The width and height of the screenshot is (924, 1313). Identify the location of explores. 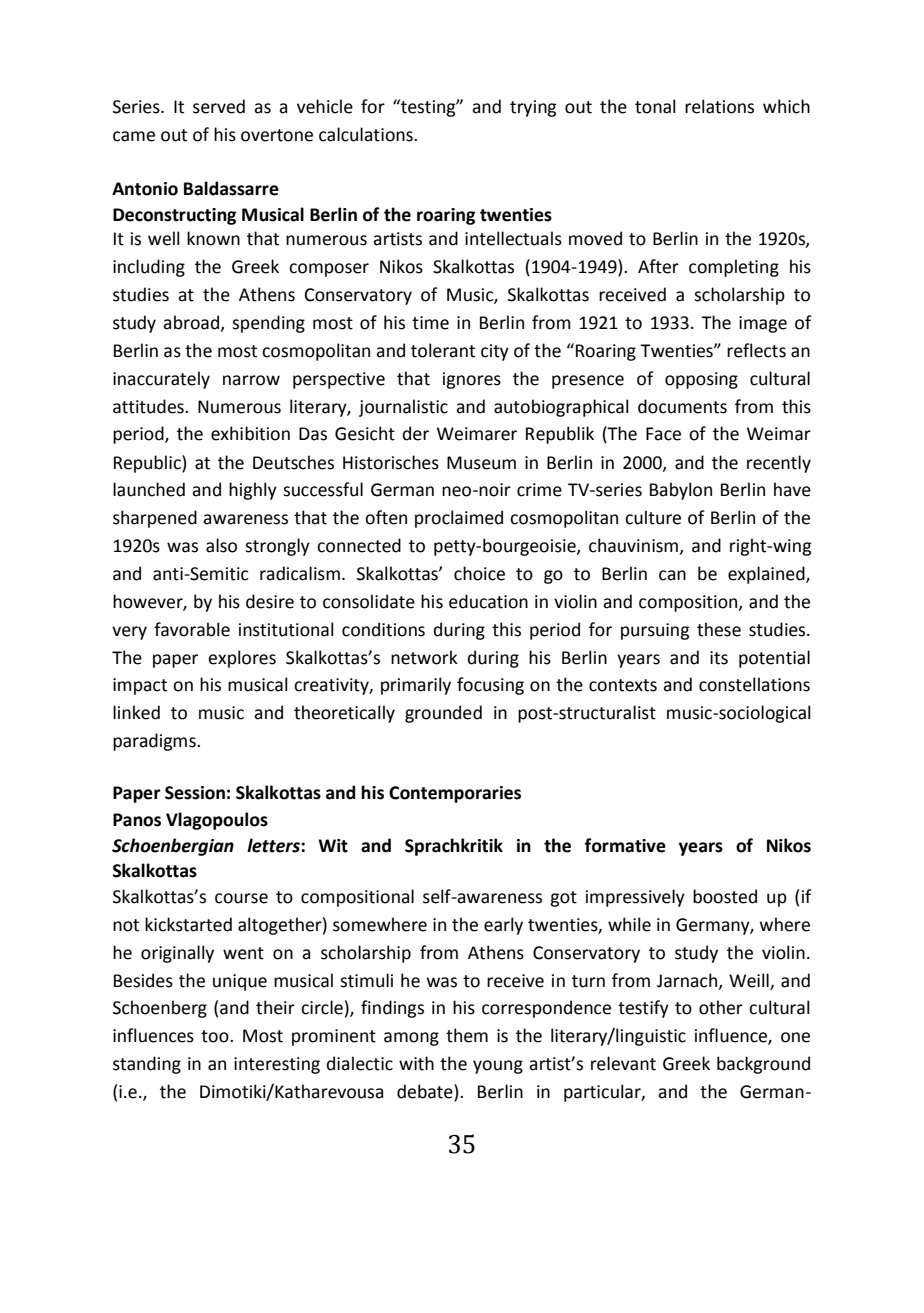
(242, 659).
